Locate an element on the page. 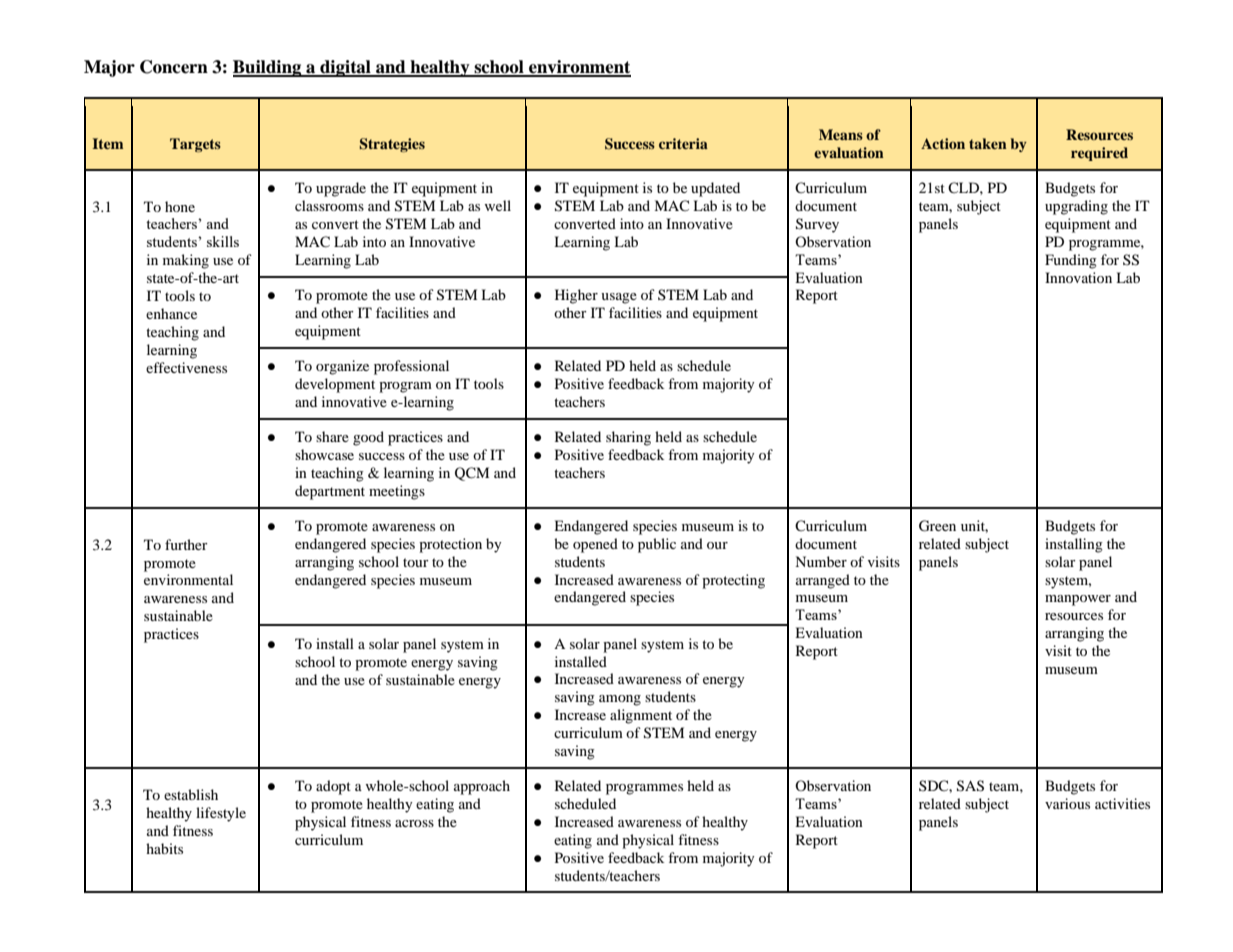  lifestyle is located at coordinates (221, 814).
